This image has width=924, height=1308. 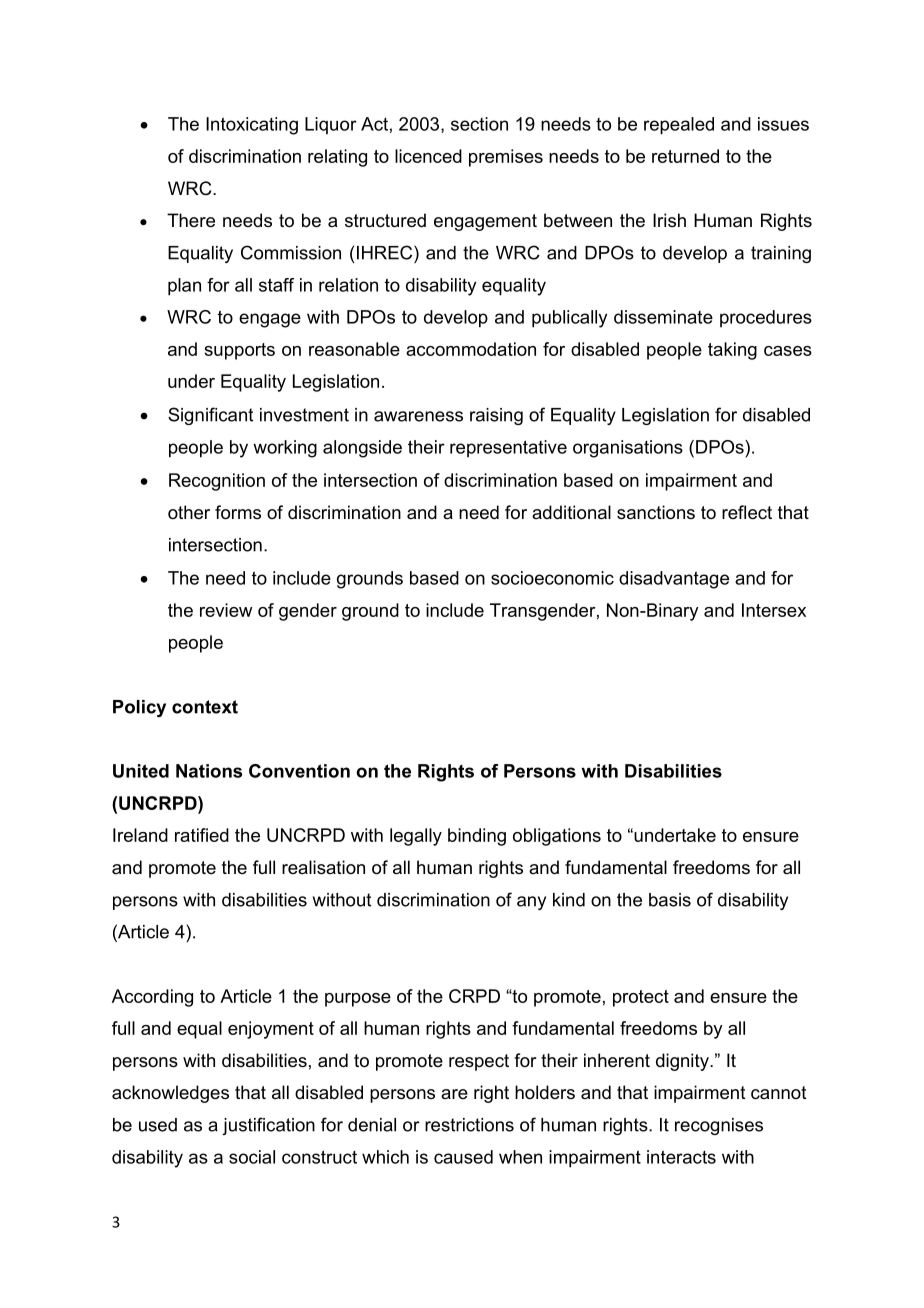 I want to click on restrictions, so click(x=469, y=1125).
